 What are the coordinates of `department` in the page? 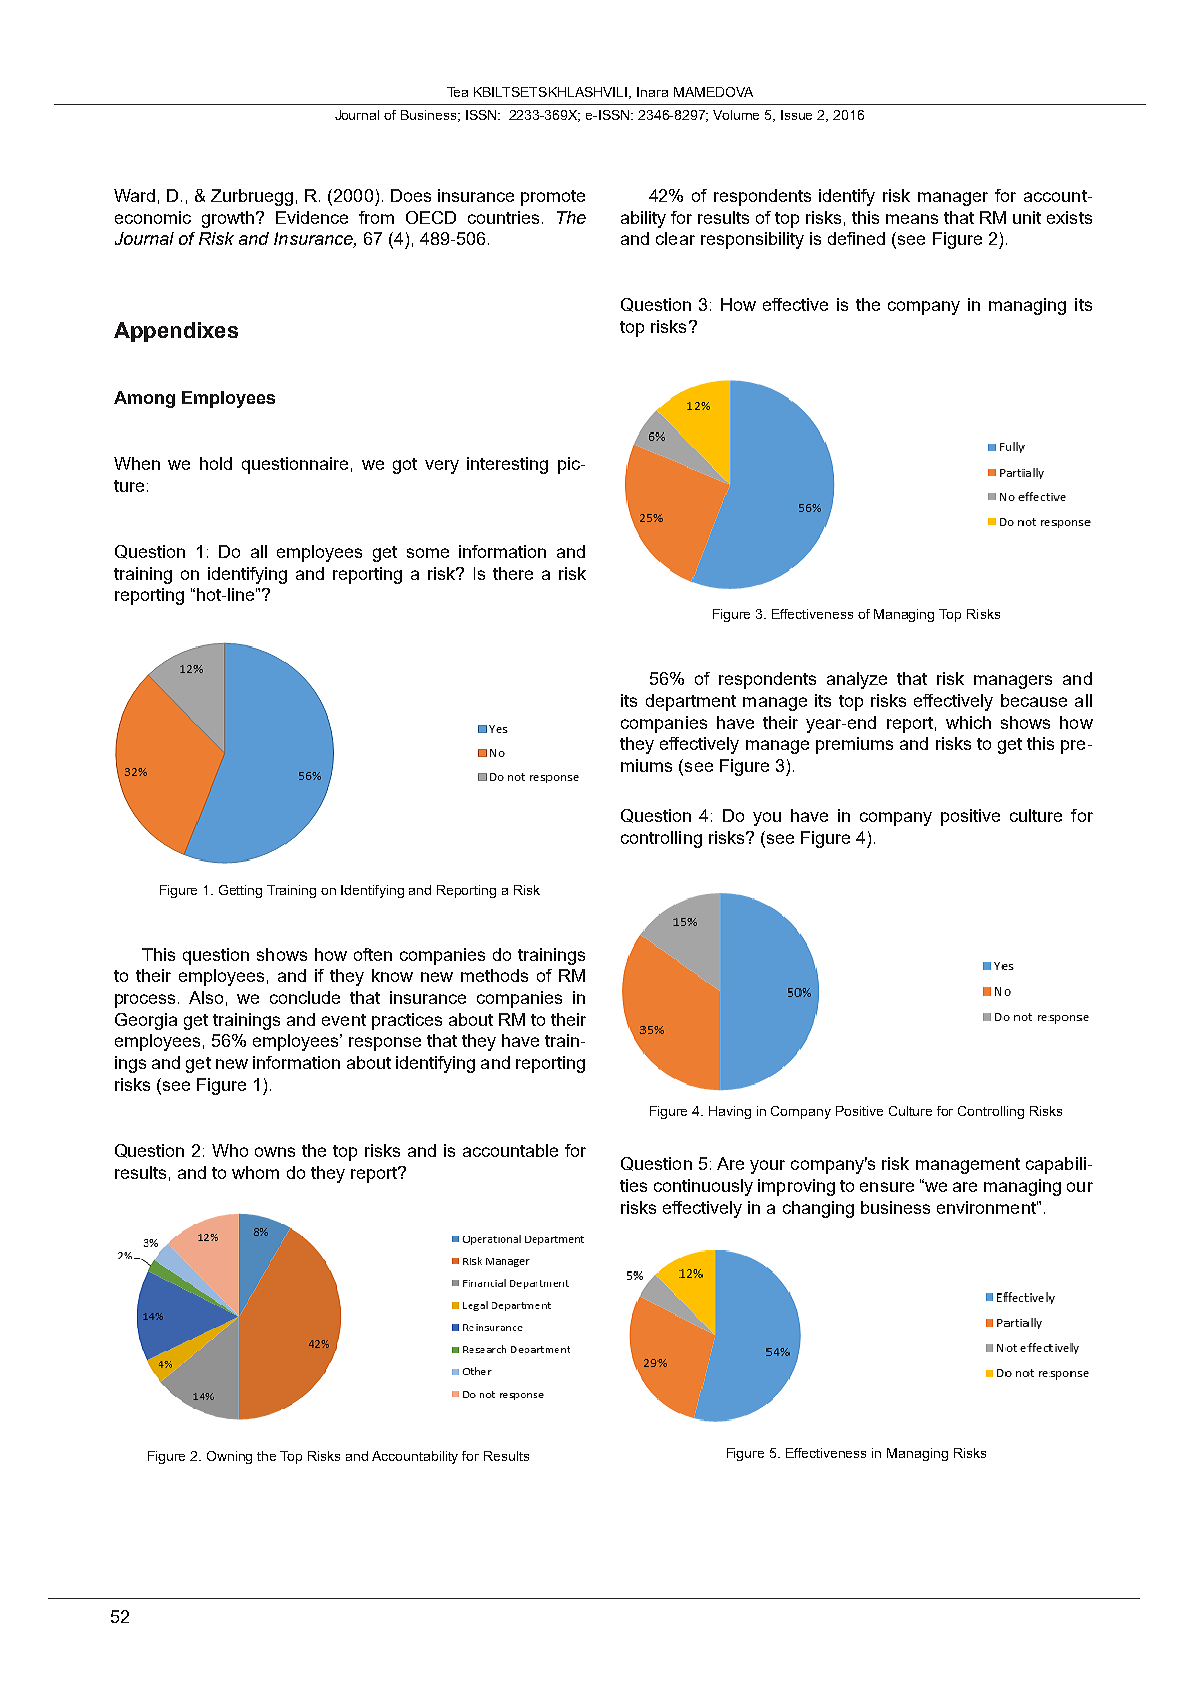 It's located at (691, 702).
